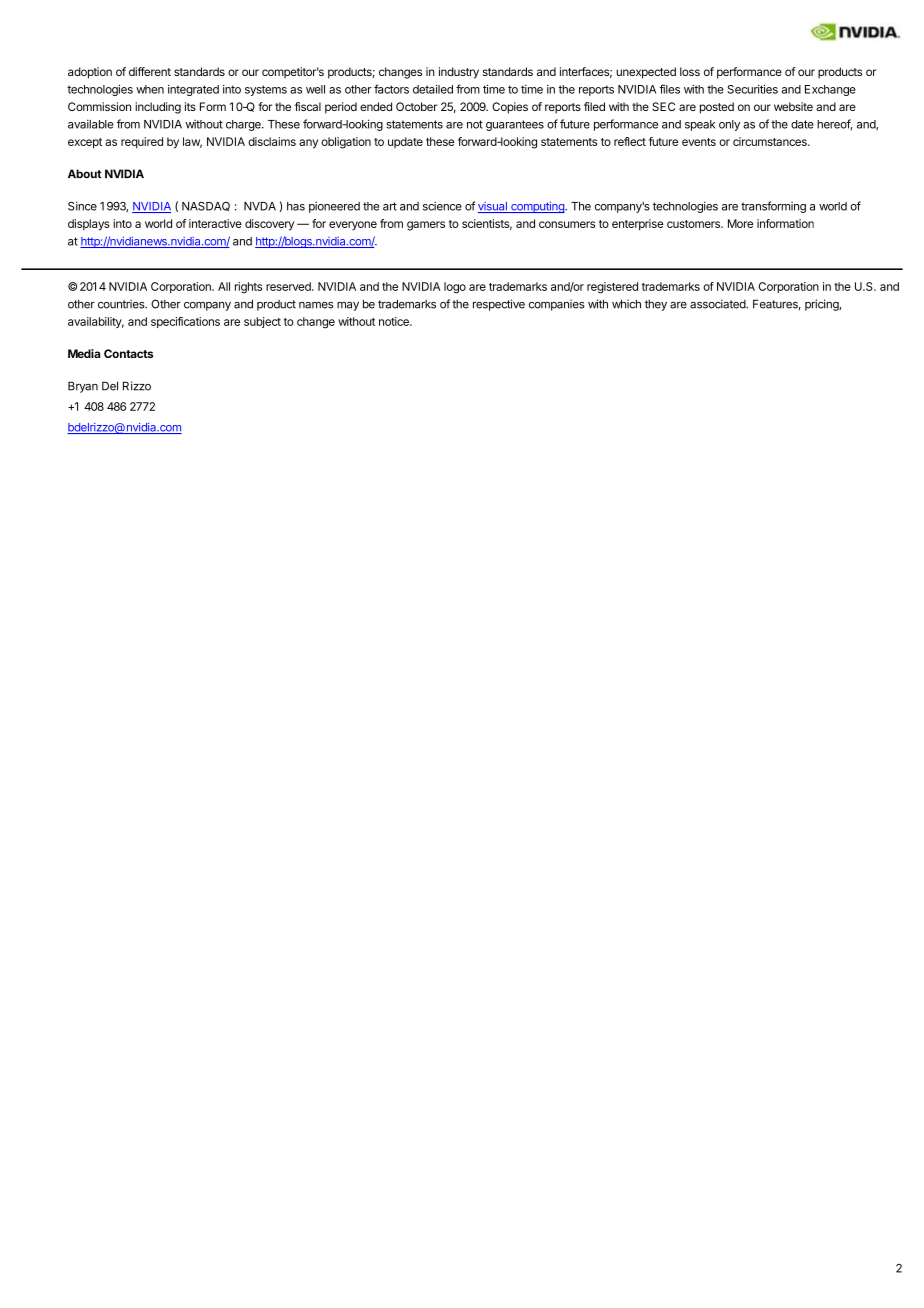 The width and height of the screenshot is (924, 1308). I want to click on logo, so click(455, 288).
